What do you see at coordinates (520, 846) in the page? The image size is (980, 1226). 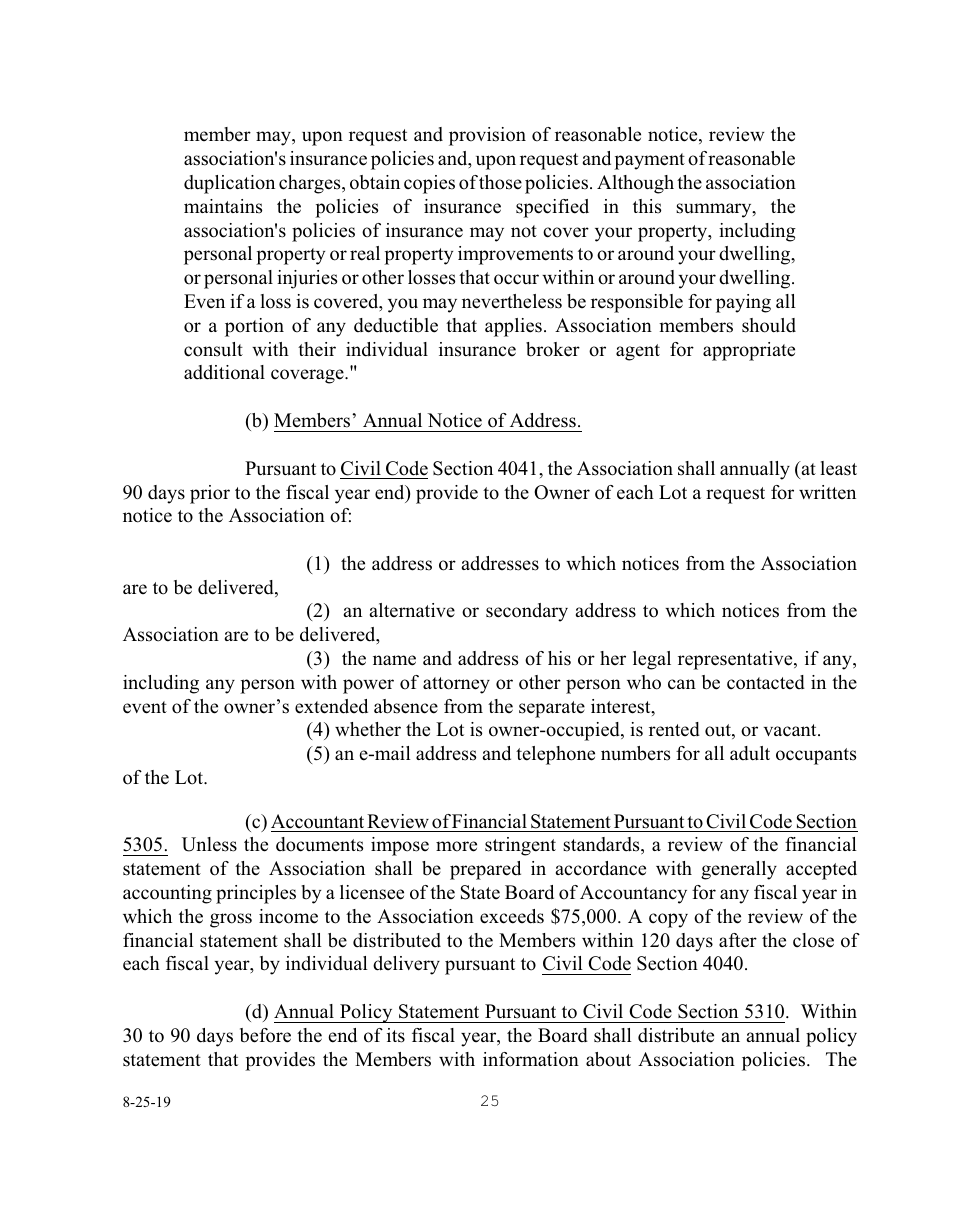 I see `stringent` at bounding box center [520, 846].
